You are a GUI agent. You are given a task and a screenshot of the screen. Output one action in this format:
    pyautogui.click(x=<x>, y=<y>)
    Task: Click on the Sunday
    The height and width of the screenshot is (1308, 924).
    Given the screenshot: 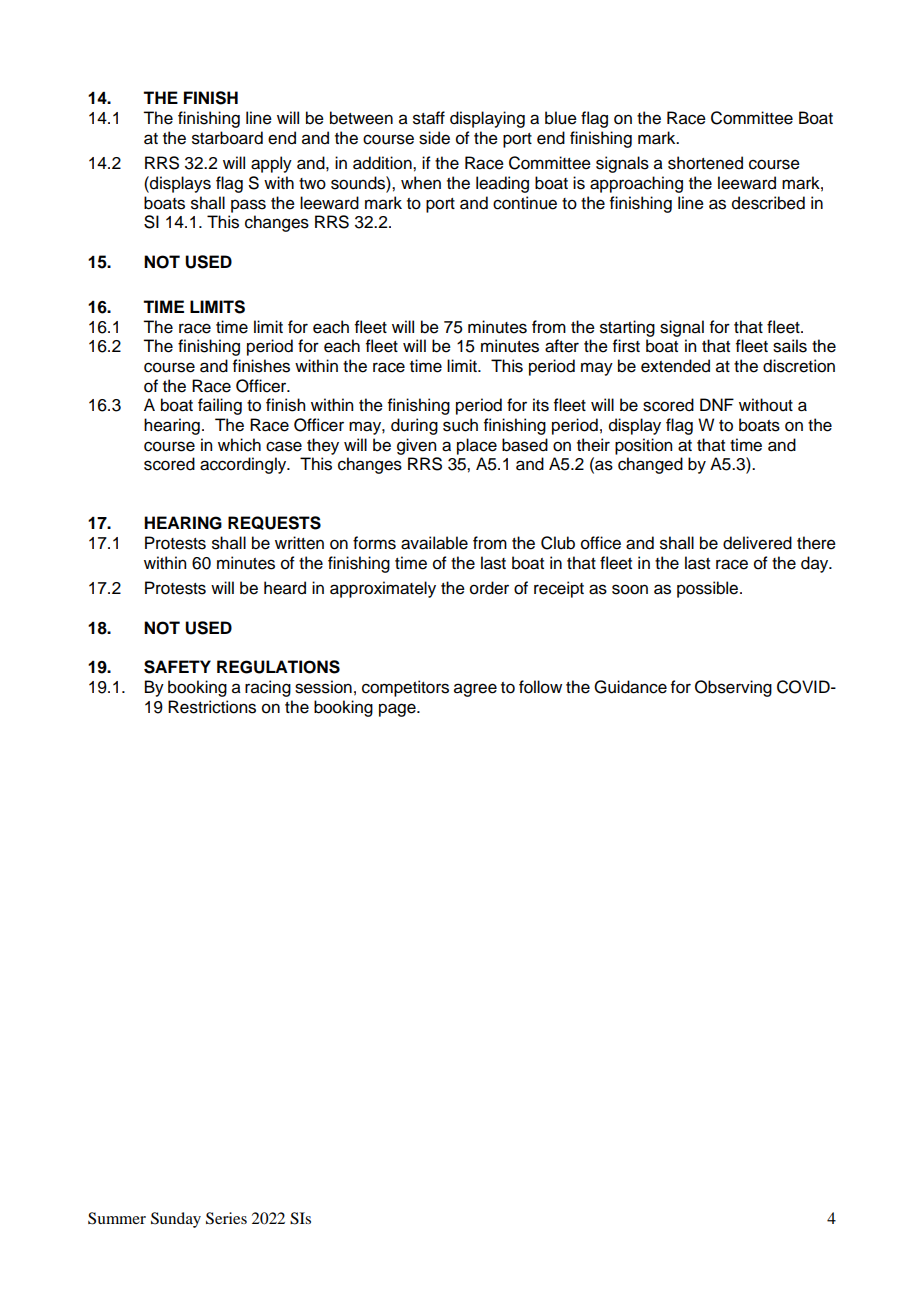 What is the action you would take?
    pyautogui.click(x=176, y=1220)
